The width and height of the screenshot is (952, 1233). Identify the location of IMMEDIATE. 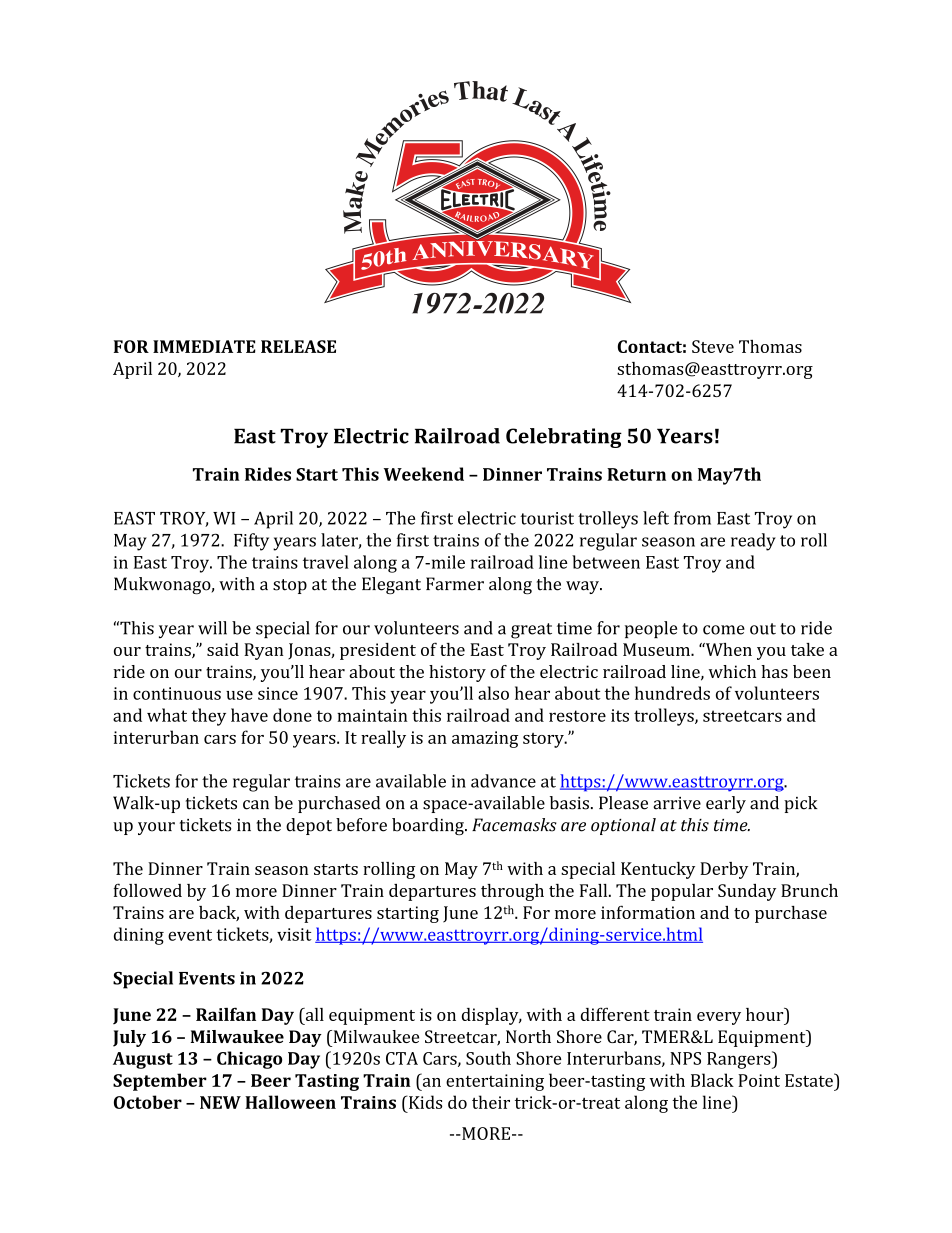
(204, 346).
